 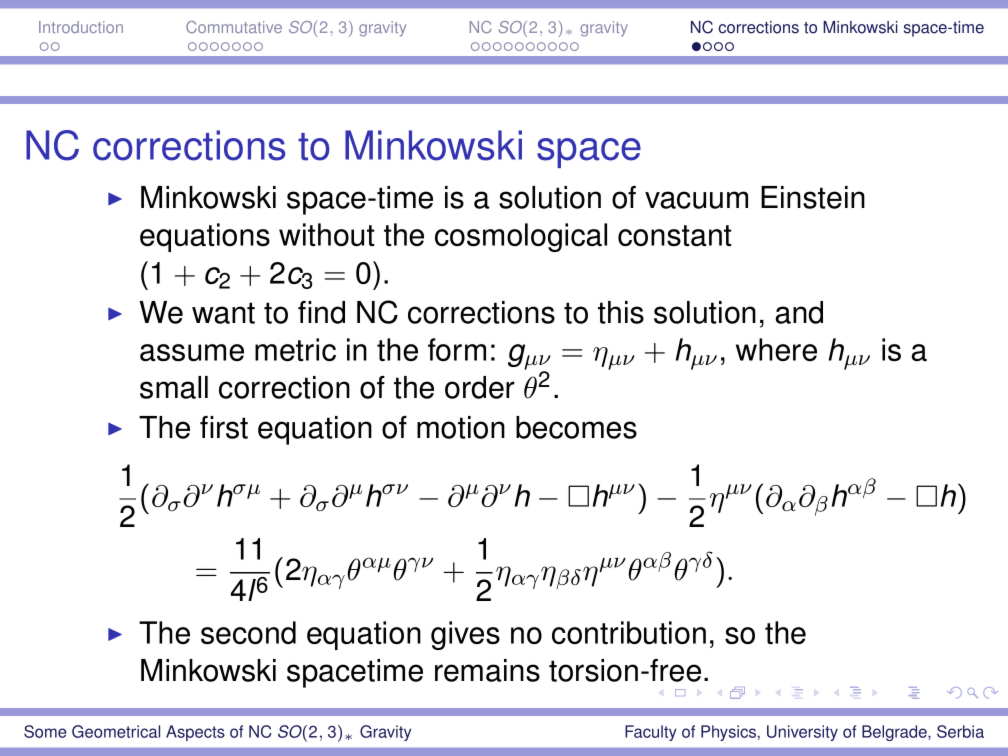 I want to click on where, so click(x=776, y=349).
